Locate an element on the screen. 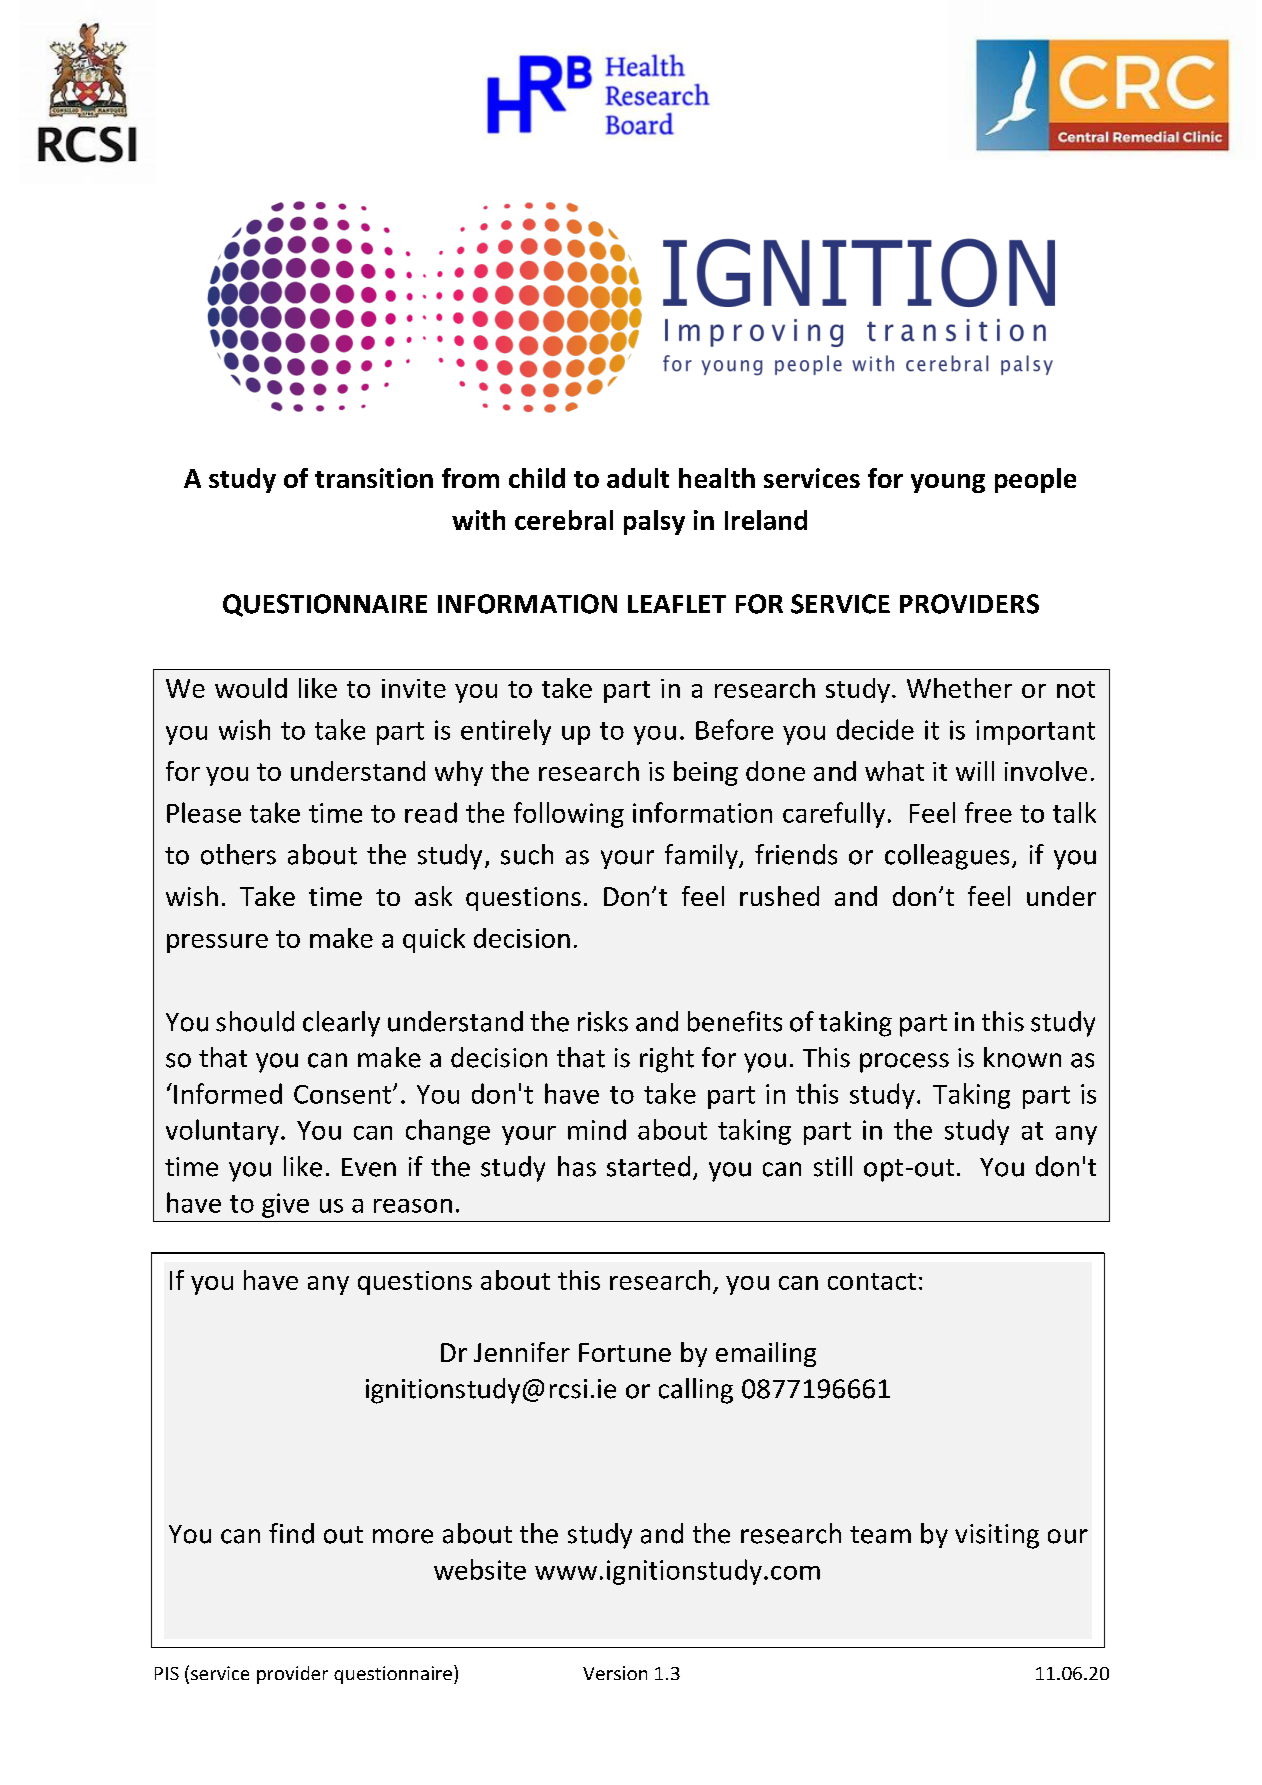 This screenshot has height=1785, width=1262. still is located at coordinates (833, 1166).
